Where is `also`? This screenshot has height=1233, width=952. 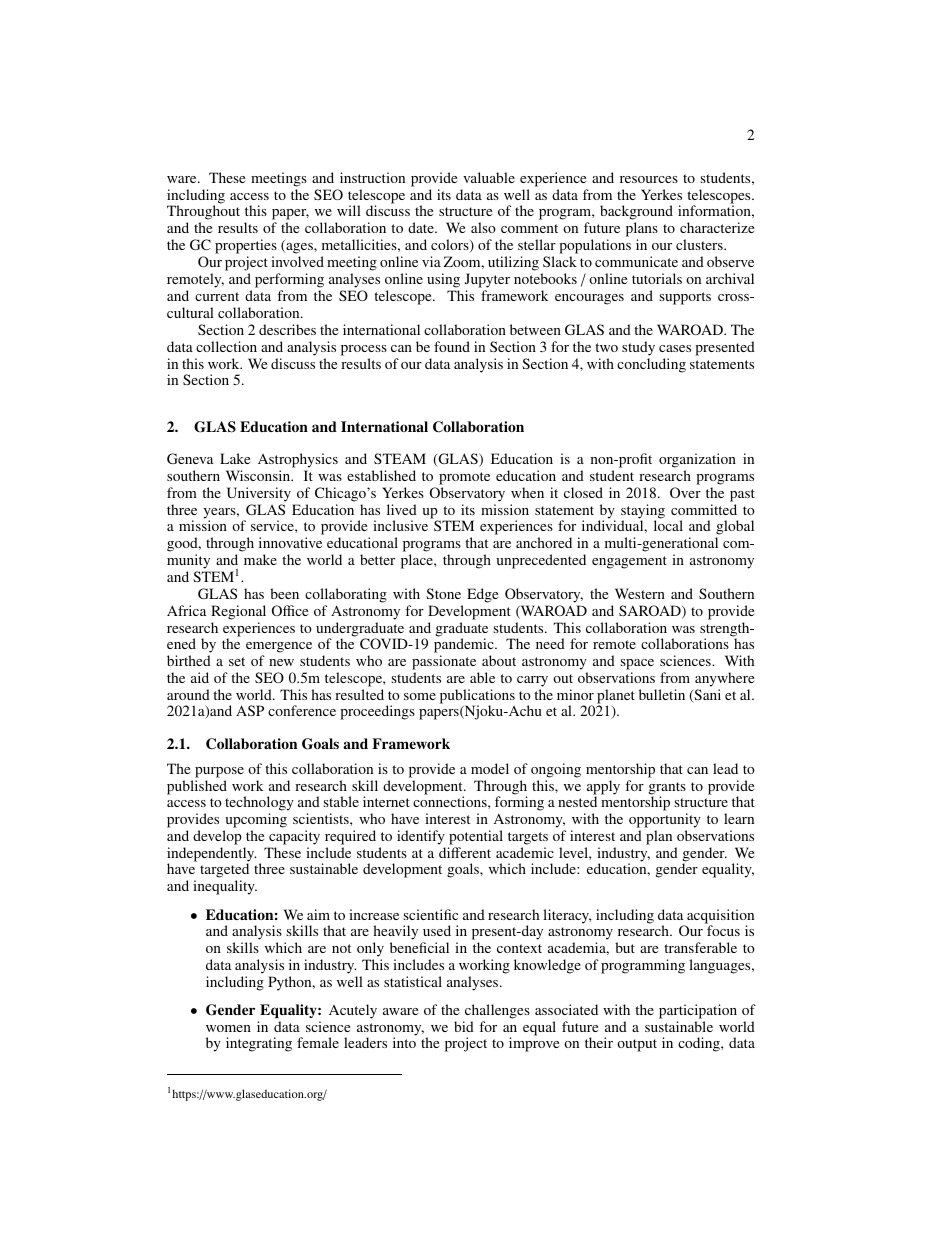 also is located at coordinates (483, 227).
